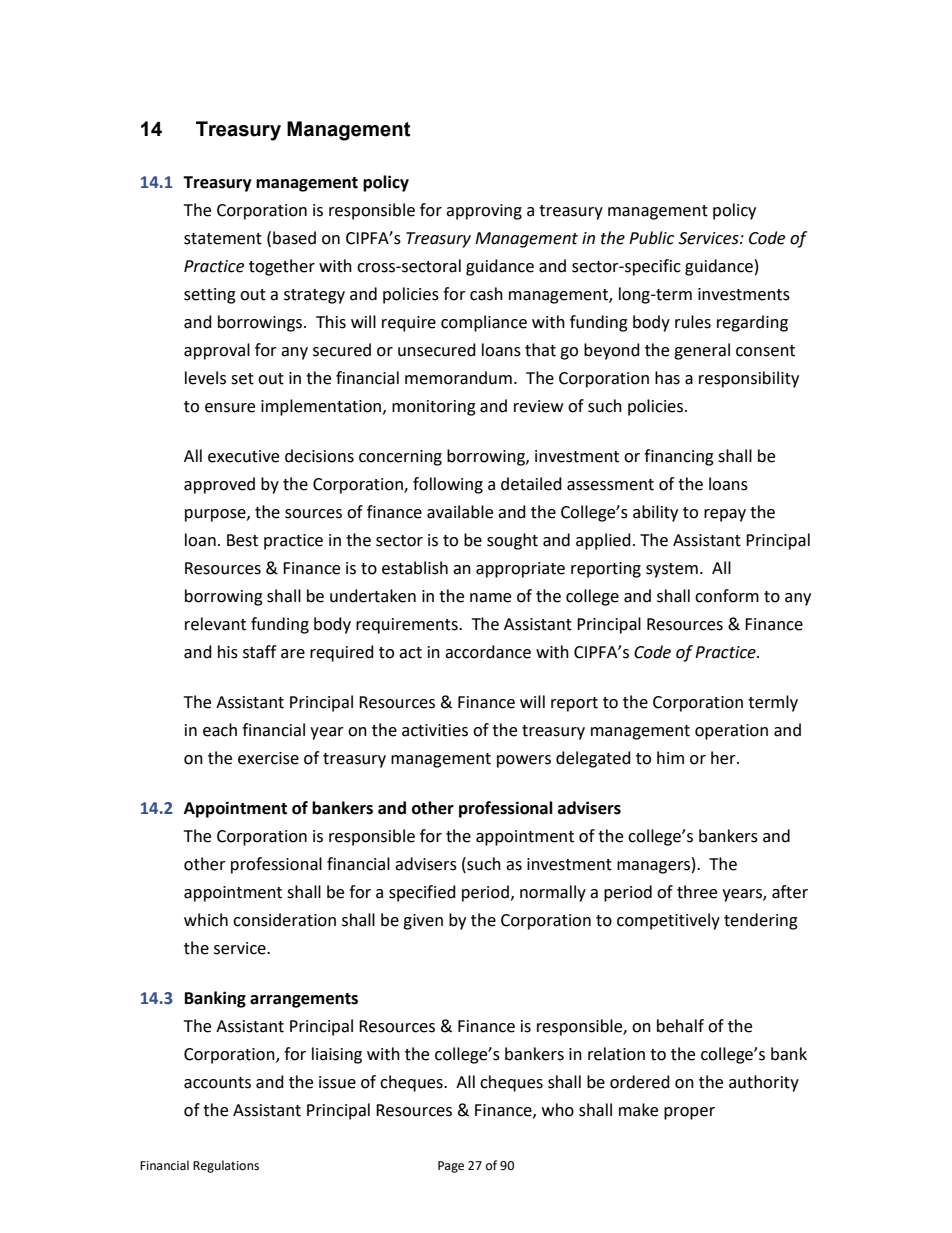 This screenshot has width=952, height=1233. Describe the element at coordinates (294, 238) in the screenshot. I see `based` at that location.
